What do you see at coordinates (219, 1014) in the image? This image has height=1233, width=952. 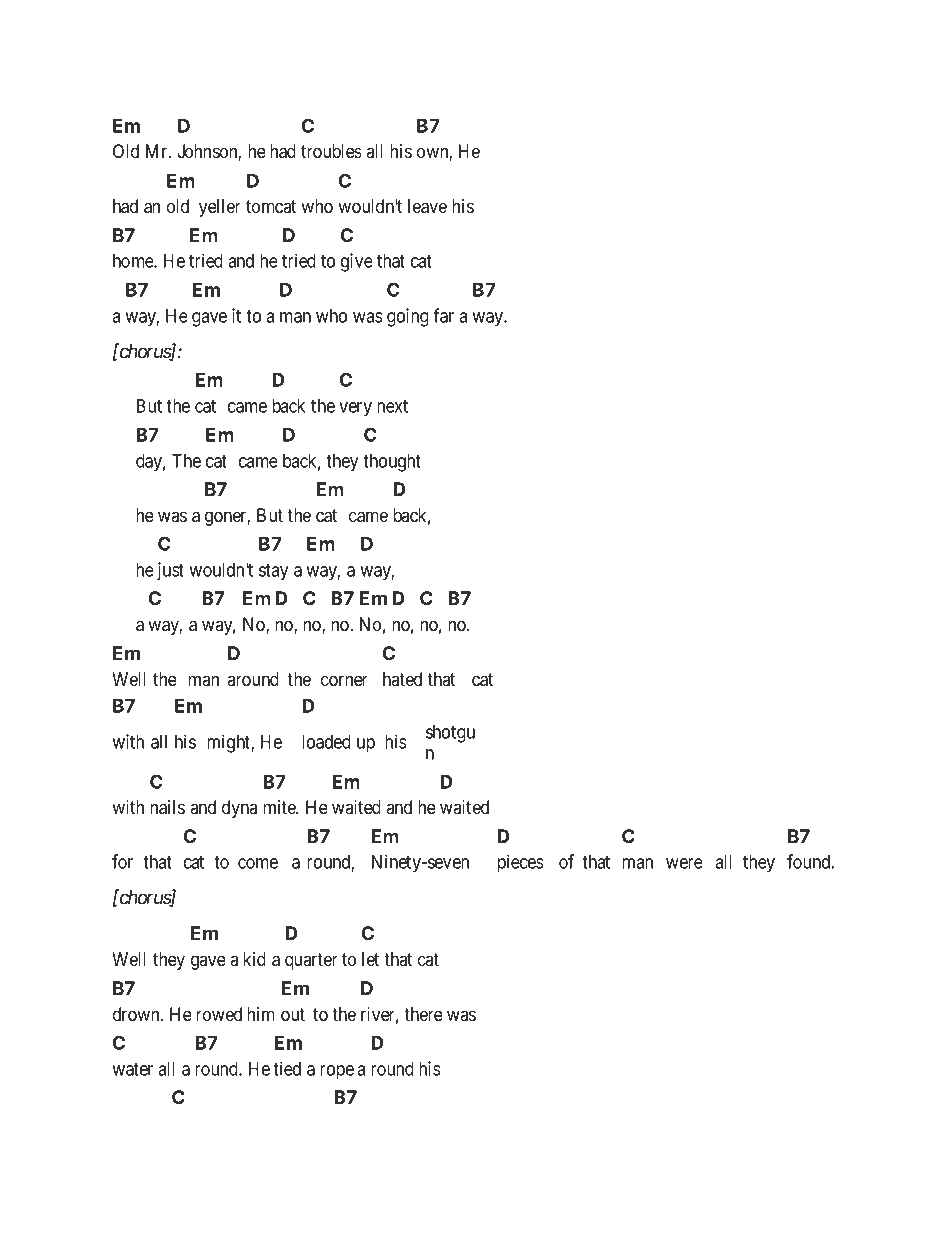 I see `rowed` at bounding box center [219, 1014].
